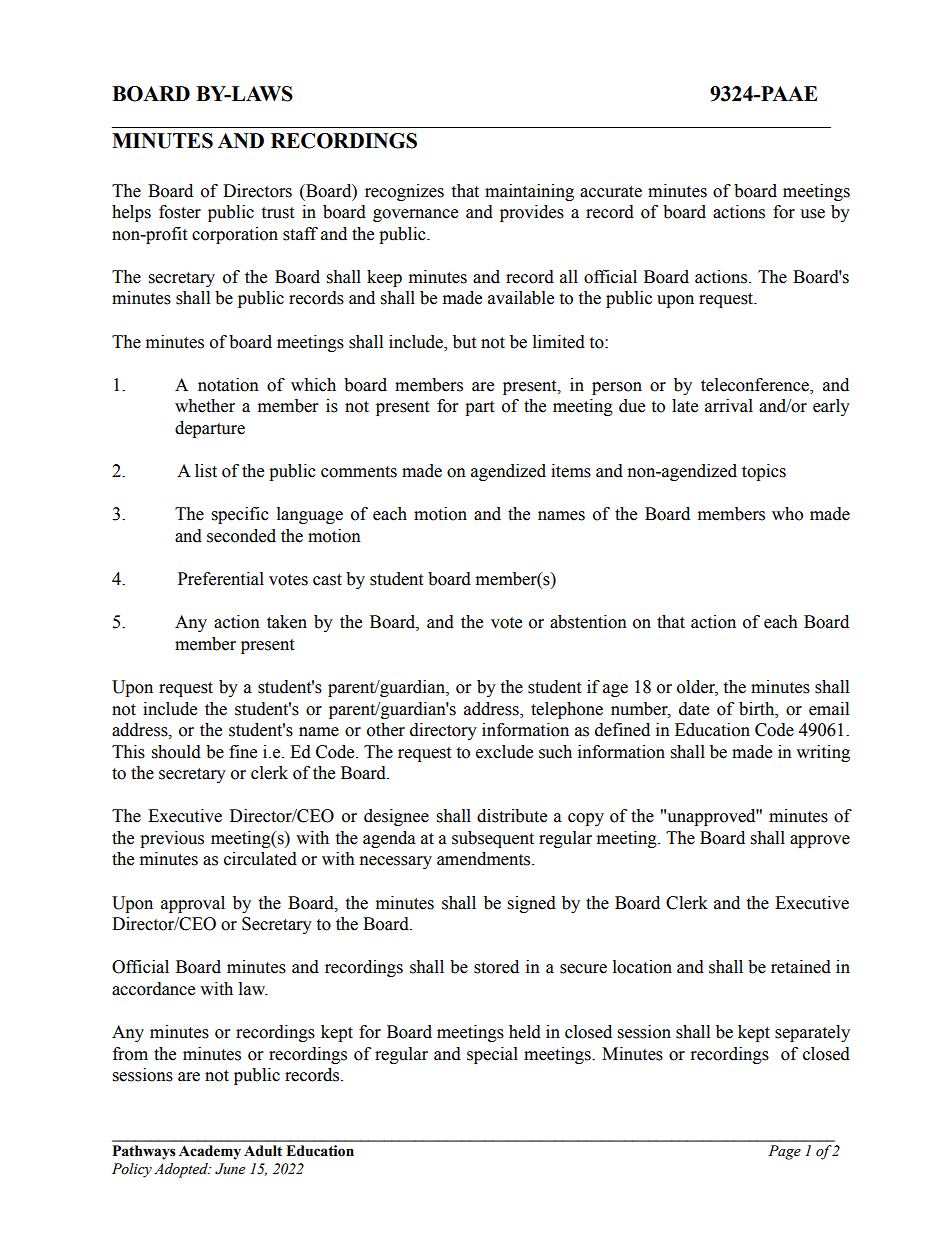  What do you see at coordinates (496, 967) in the screenshot?
I see `stored` at bounding box center [496, 967].
